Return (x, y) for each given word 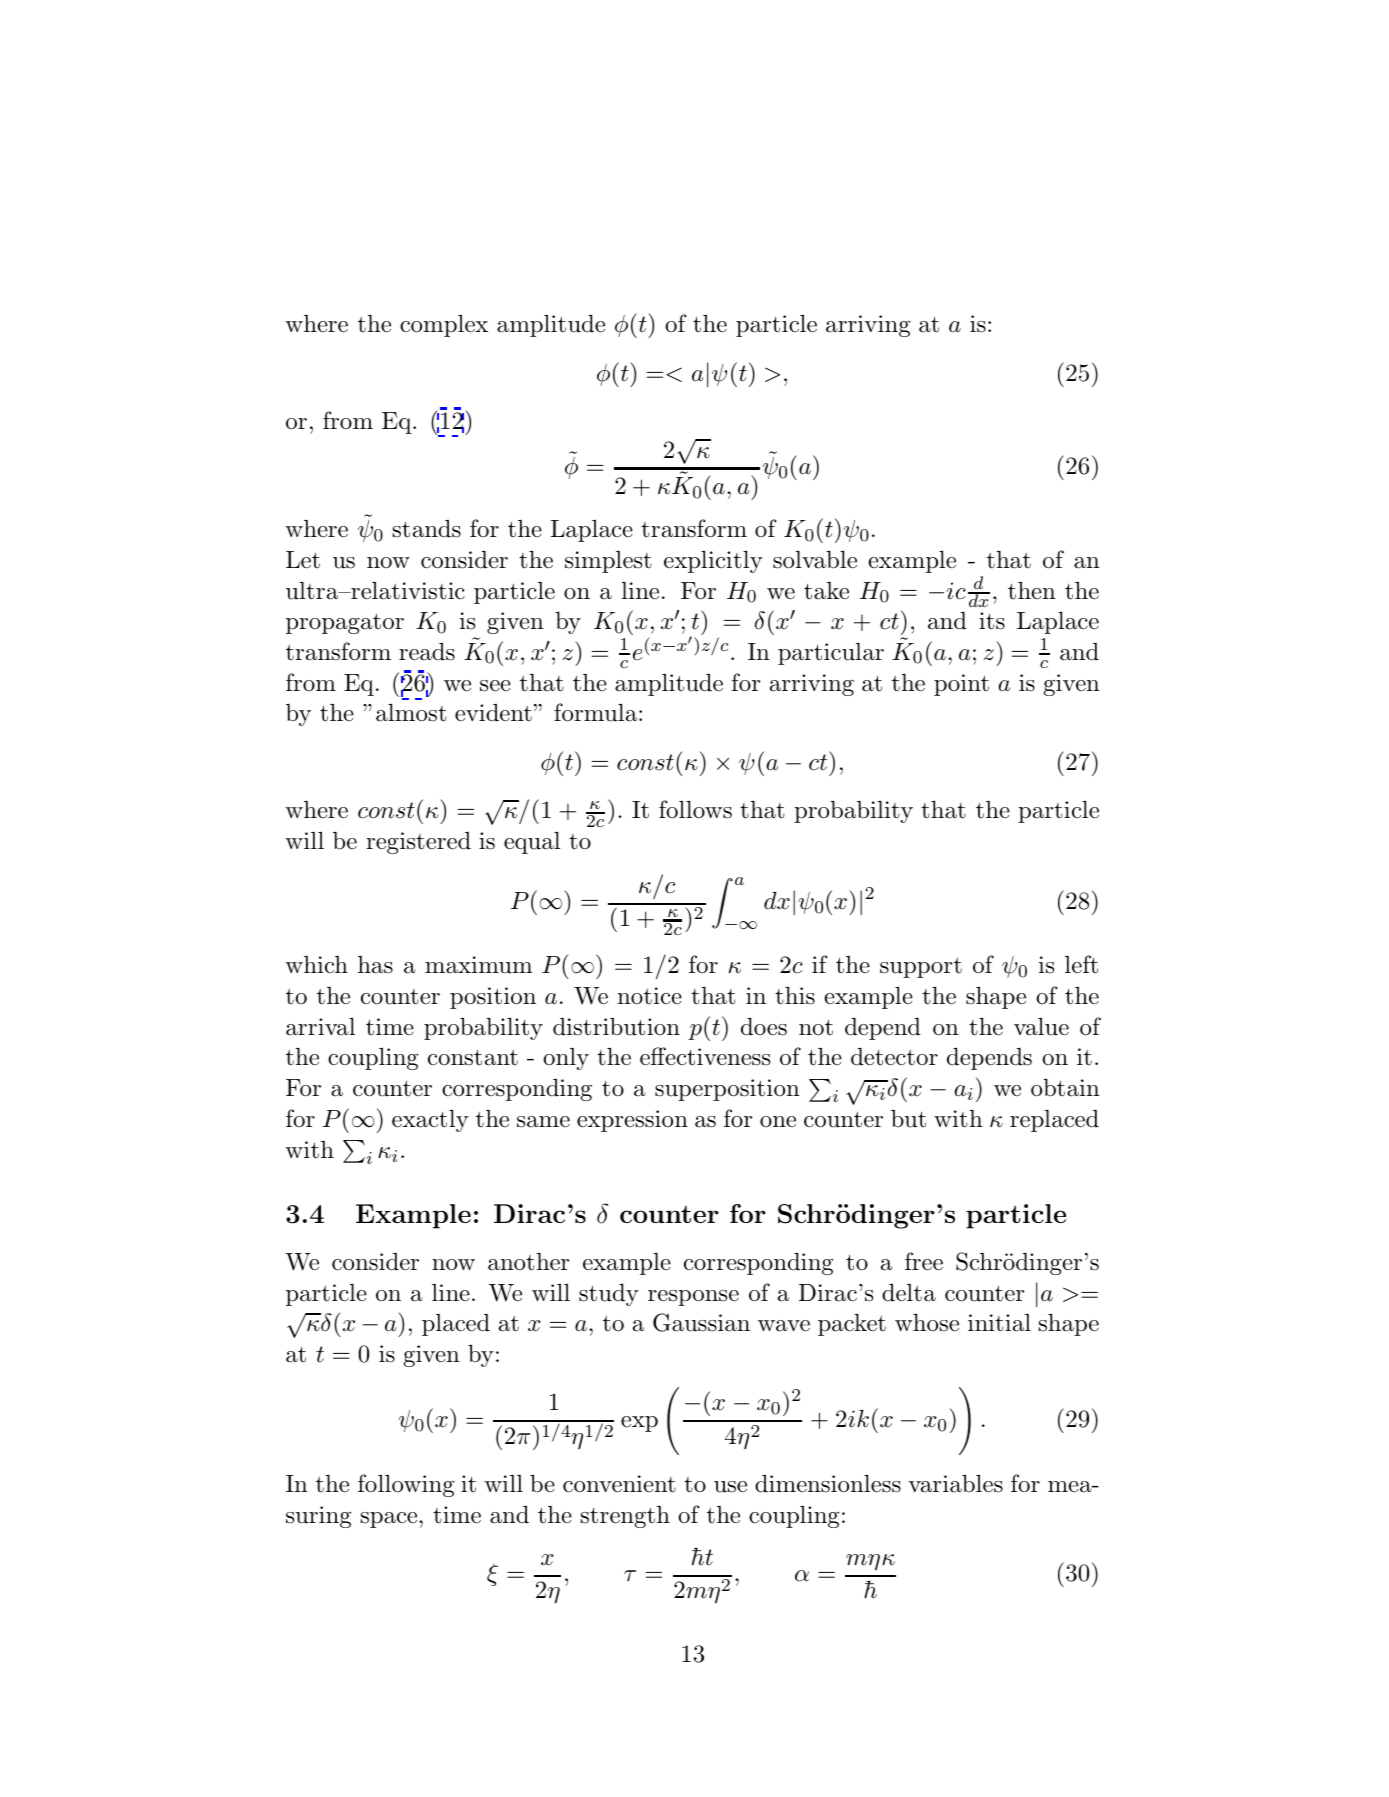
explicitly (713, 562)
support (921, 968)
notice (650, 996)
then (1032, 591)
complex (444, 326)
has (375, 965)
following (406, 1485)
